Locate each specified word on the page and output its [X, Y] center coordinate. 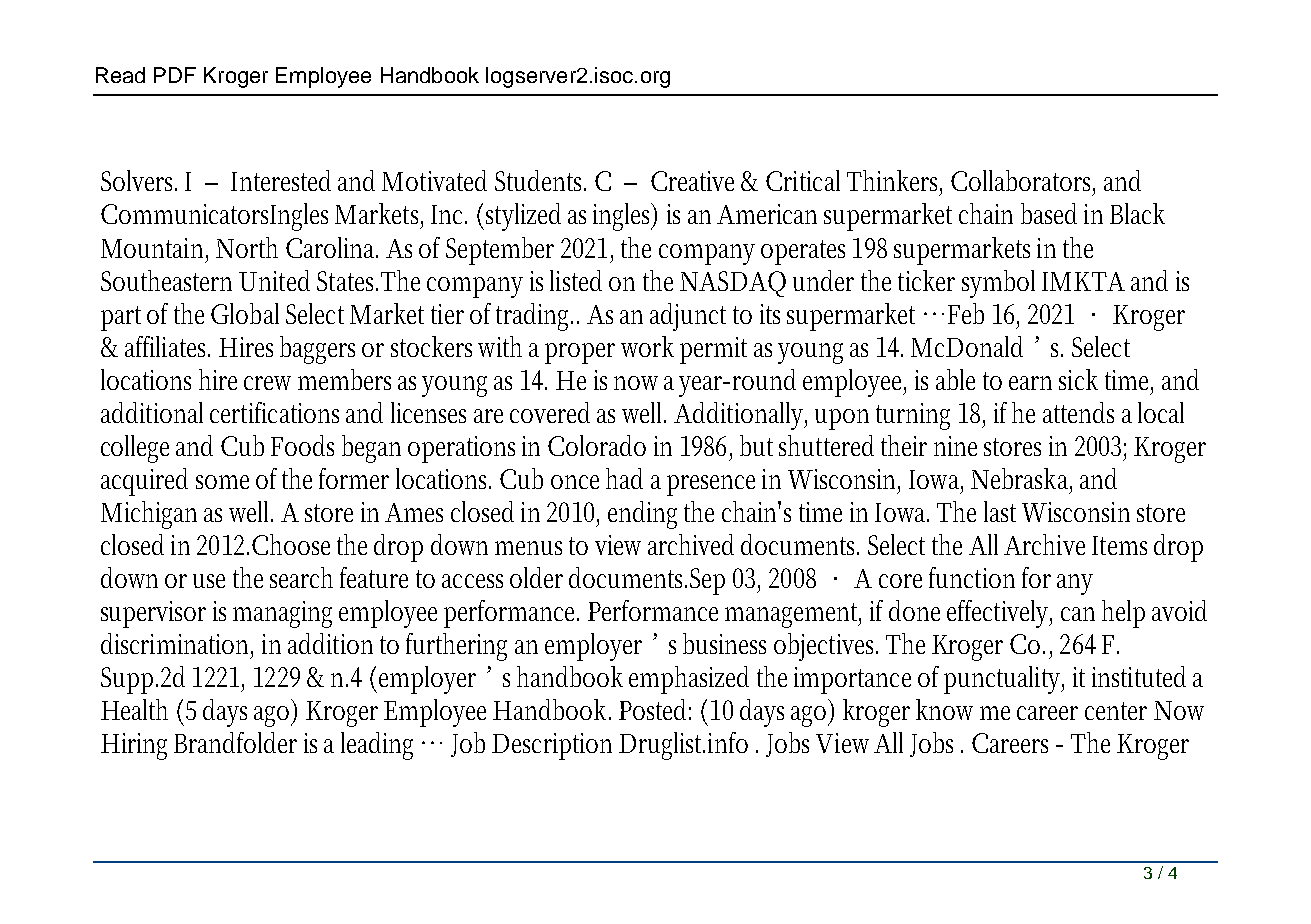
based [1049, 213]
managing [282, 614]
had [624, 478]
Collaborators [1023, 182]
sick [1078, 379]
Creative [692, 181]
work [647, 346]
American [767, 214]
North [247, 247]
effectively [999, 614]
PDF [175, 75]
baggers [317, 350]
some [222, 482]
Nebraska [1021, 480]
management [793, 615]
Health [134, 709]
